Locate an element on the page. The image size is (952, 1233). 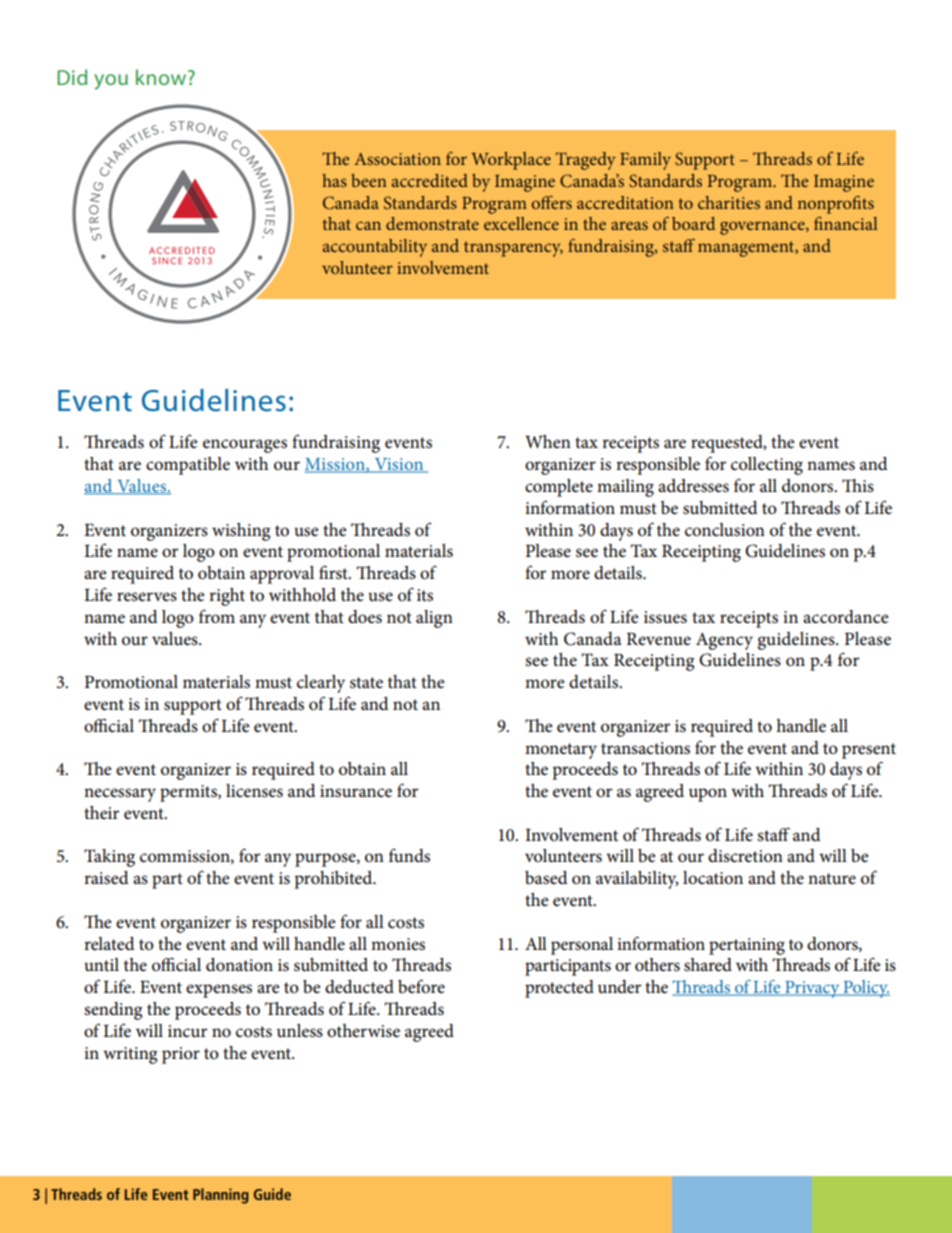
Agency is located at coordinates (724, 641).
